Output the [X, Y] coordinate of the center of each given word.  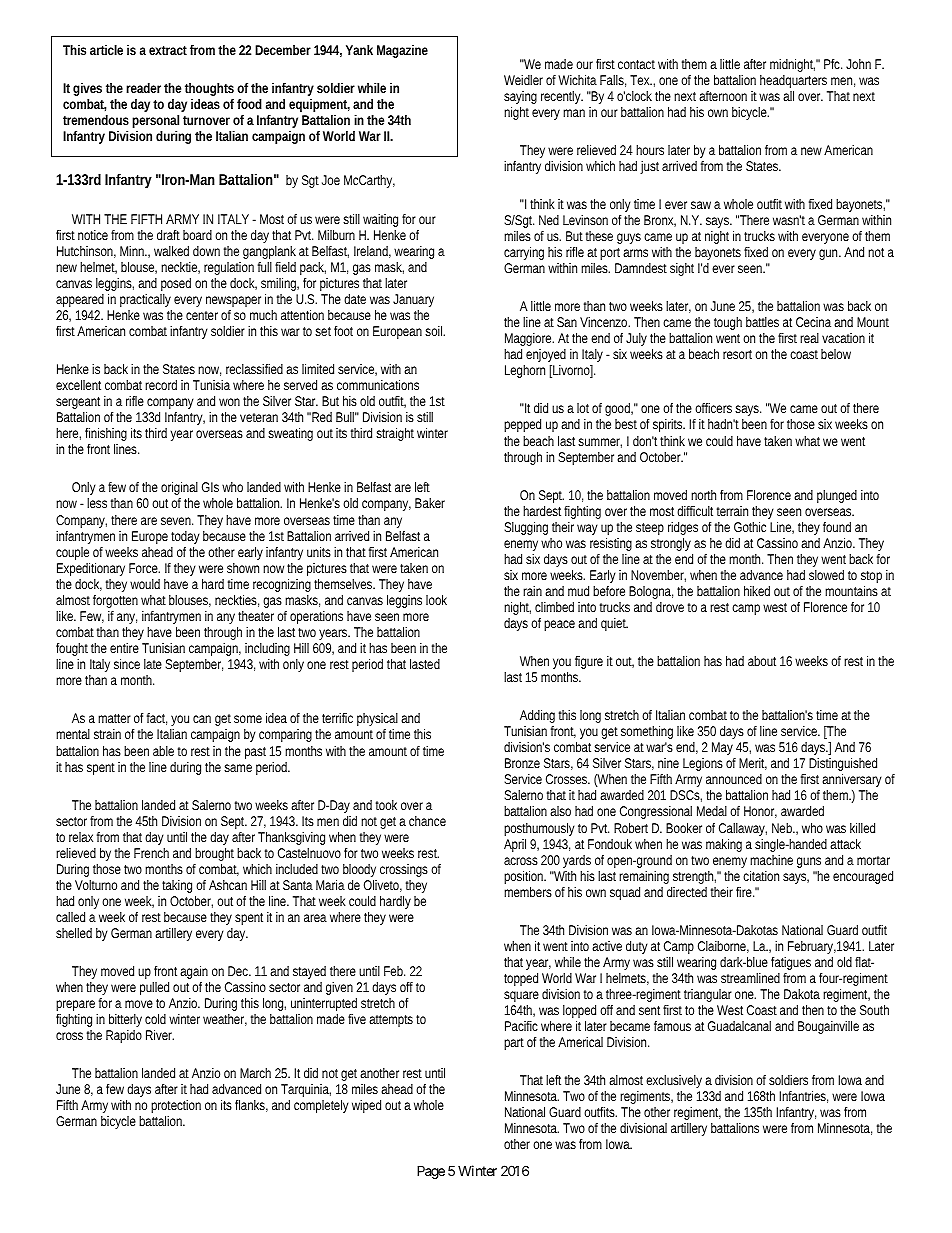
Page [431, 1172]
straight [395, 434]
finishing [106, 436]
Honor [760, 812]
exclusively [674, 1081]
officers [713, 408]
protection [176, 1106]
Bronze [522, 763]
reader [143, 88]
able [163, 751]
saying [520, 97]
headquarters [793, 81]
